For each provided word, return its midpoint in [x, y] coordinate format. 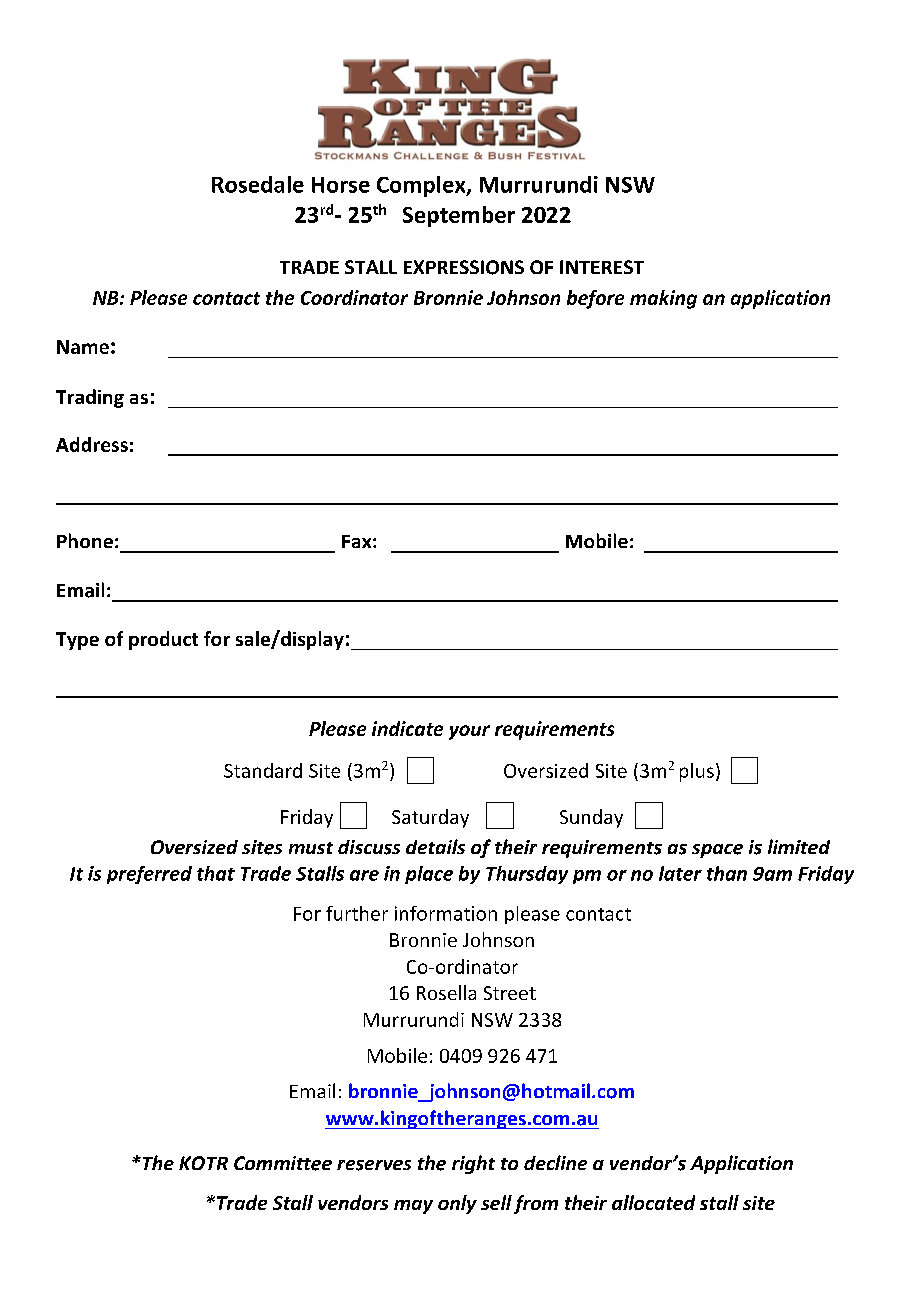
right [473, 1164]
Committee [283, 1163]
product [163, 640]
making [663, 299]
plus [697, 772]
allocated [653, 1202]
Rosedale [258, 184]
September [459, 216]
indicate [407, 728]
